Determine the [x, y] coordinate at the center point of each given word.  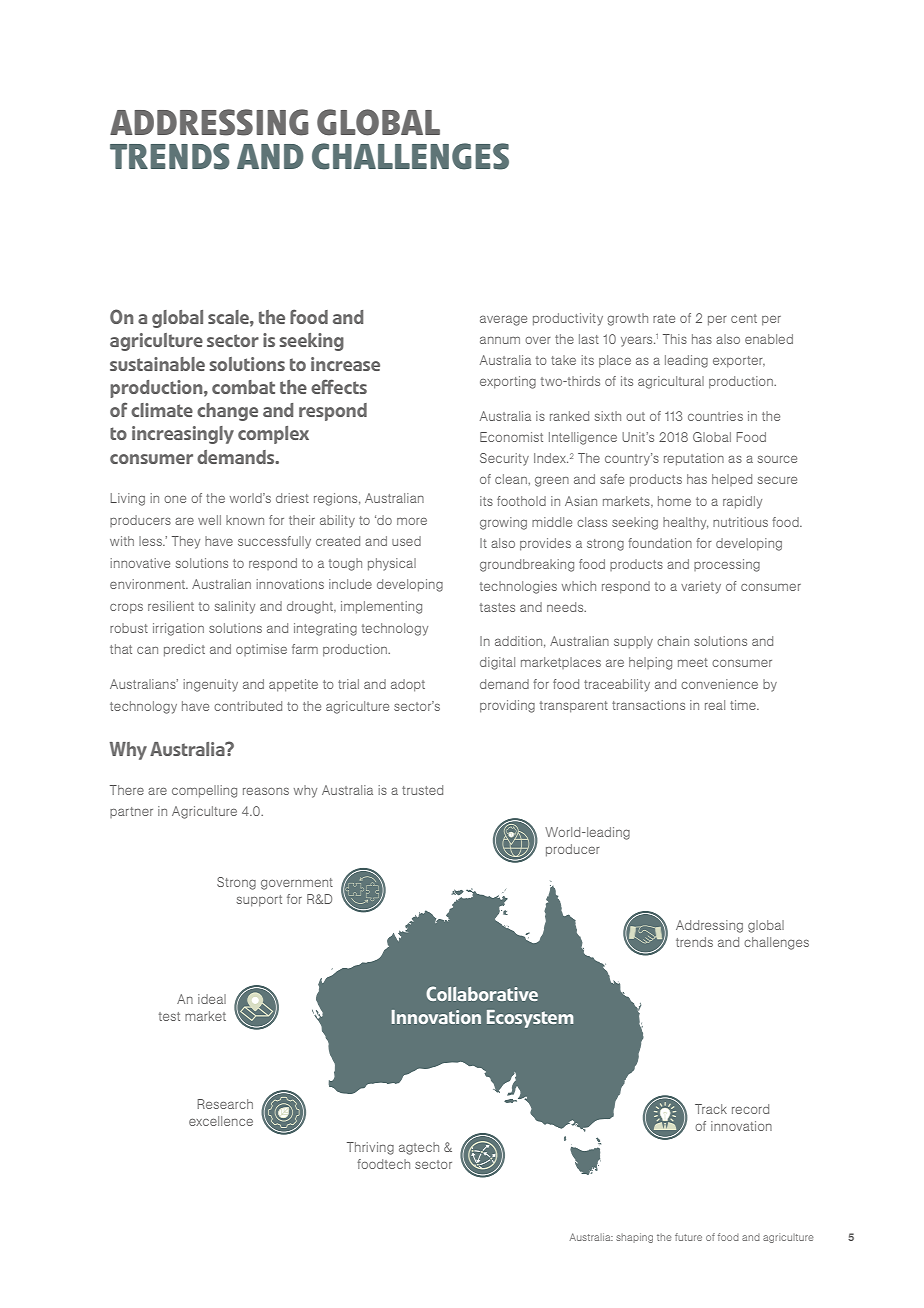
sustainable [157, 364]
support [259, 901]
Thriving [370, 1148]
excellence [221, 1121]
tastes [497, 607]
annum [500, 340]
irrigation [178, 629]
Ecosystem [530, 1019]
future [688, 1237]
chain [673, 641]
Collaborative [482, 993]
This [675, 339]
